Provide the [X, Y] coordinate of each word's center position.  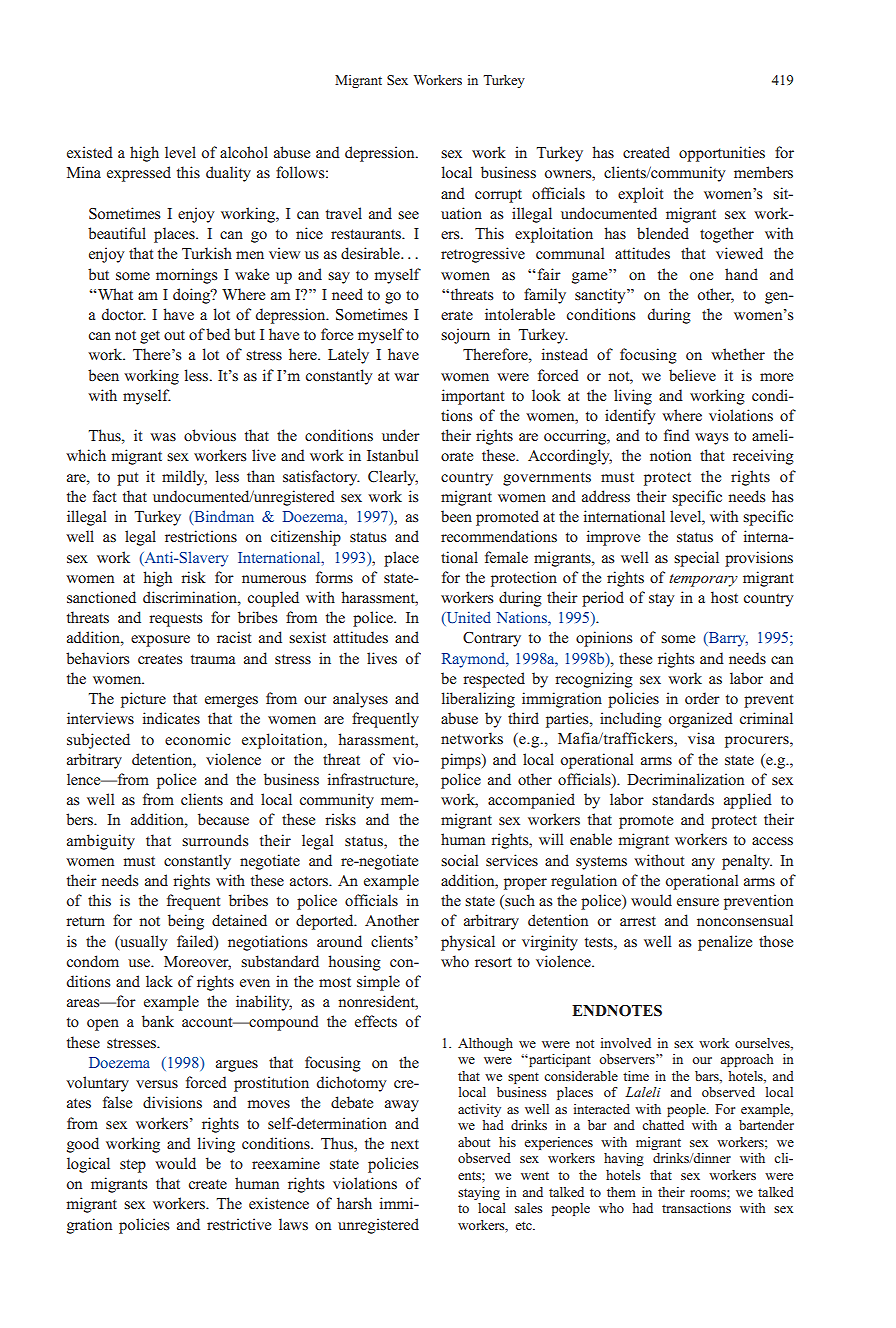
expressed [139, 174]
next [405, 1144]
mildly [184, 478]
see [408, 215]
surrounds [215, 840]
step [133, 1166]
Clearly [393, 478]
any [703, 864]
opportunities [722, 154]
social [459, 860]
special [696, 559]
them [621, 1192]
